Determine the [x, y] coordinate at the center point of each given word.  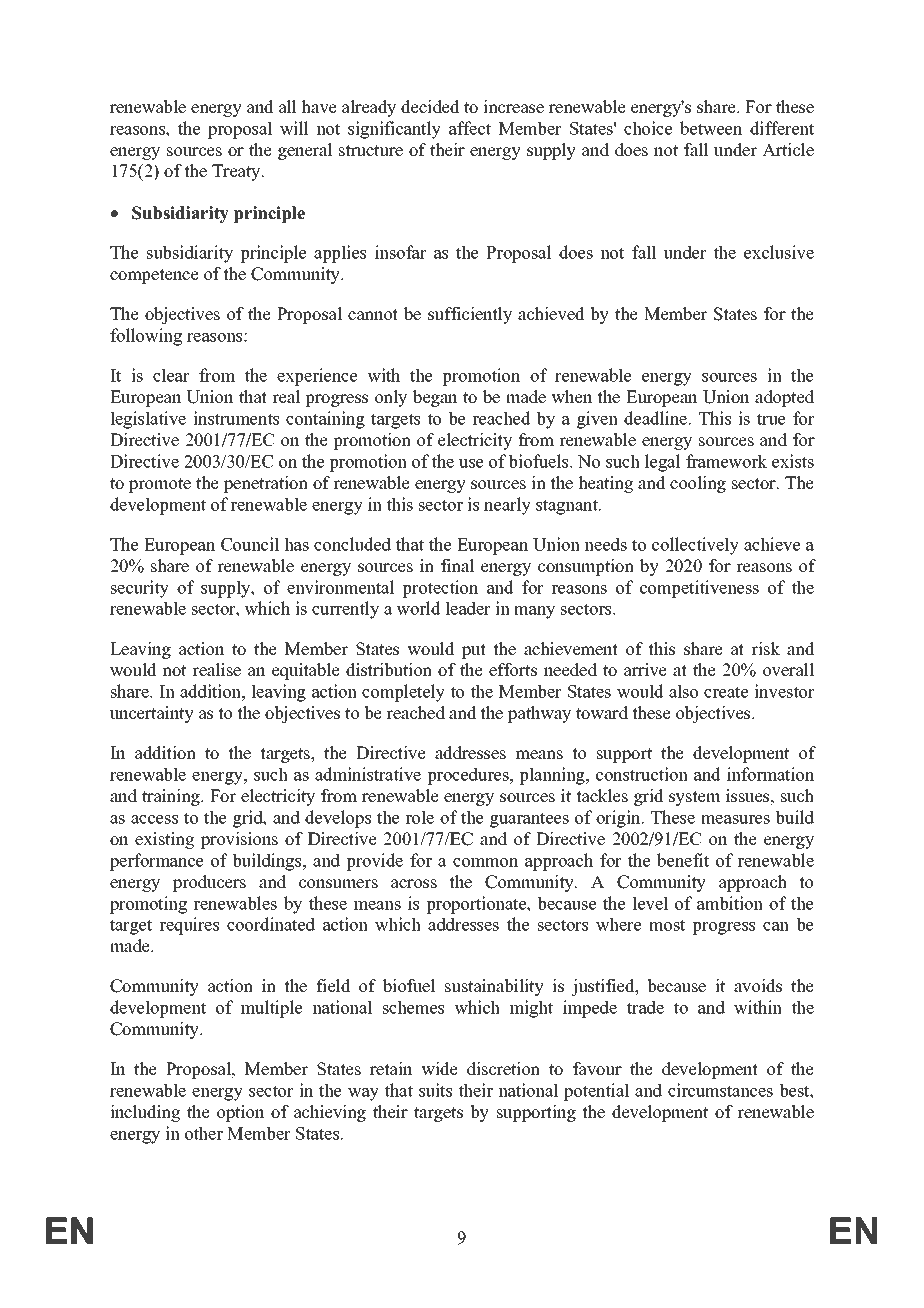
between [711, 128]
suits [435, 1090]
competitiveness [699, 589]
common [485, 862]
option [240, 1113]
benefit [683, 860]
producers [209, 883]
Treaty [237, 172]
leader [468, 608]
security [140, 589]
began [435, 398]
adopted [784, 398]
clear [171, 375]
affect [470, 128]
